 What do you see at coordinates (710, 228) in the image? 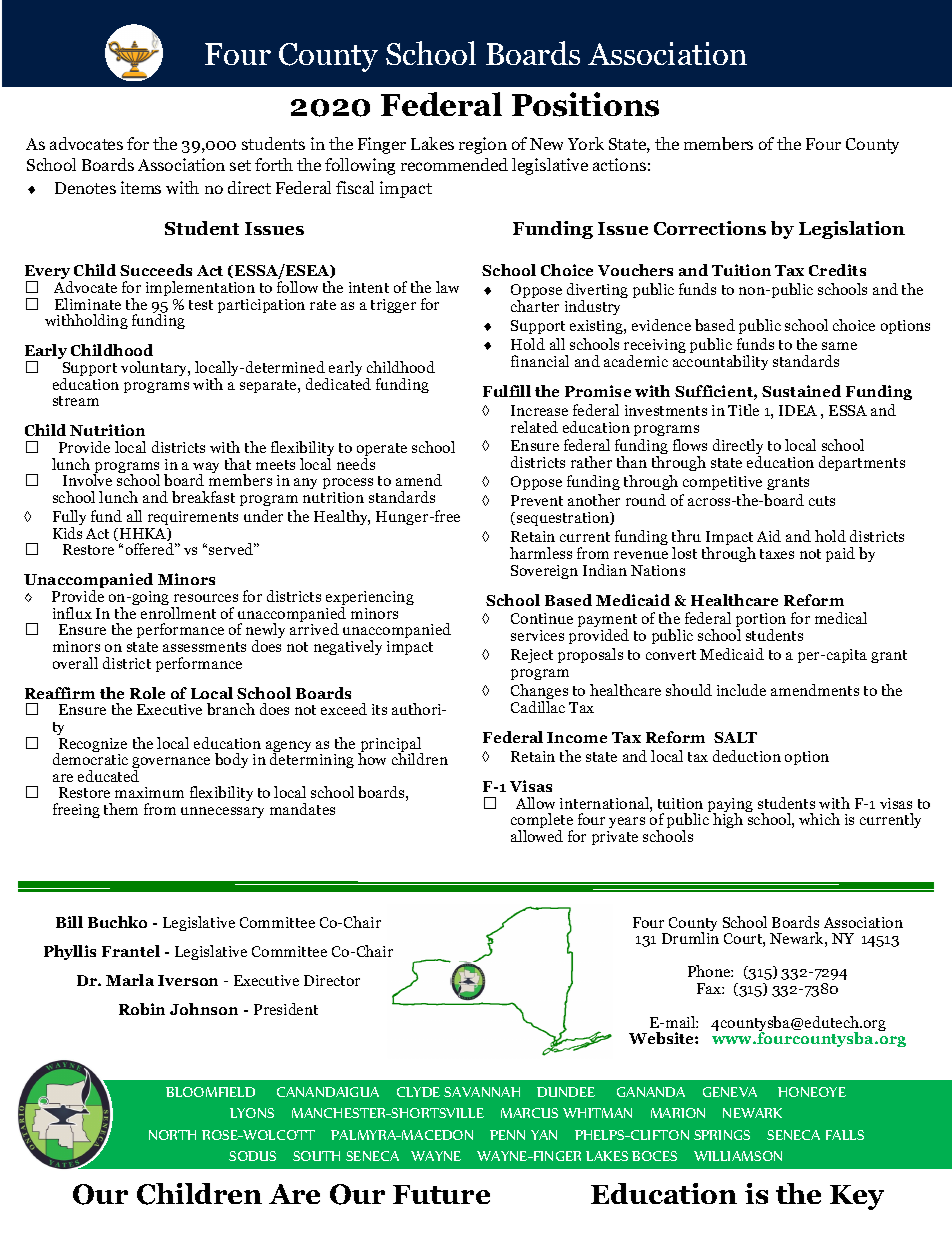
I see `Corrections` at bounding box center [710, 228].
